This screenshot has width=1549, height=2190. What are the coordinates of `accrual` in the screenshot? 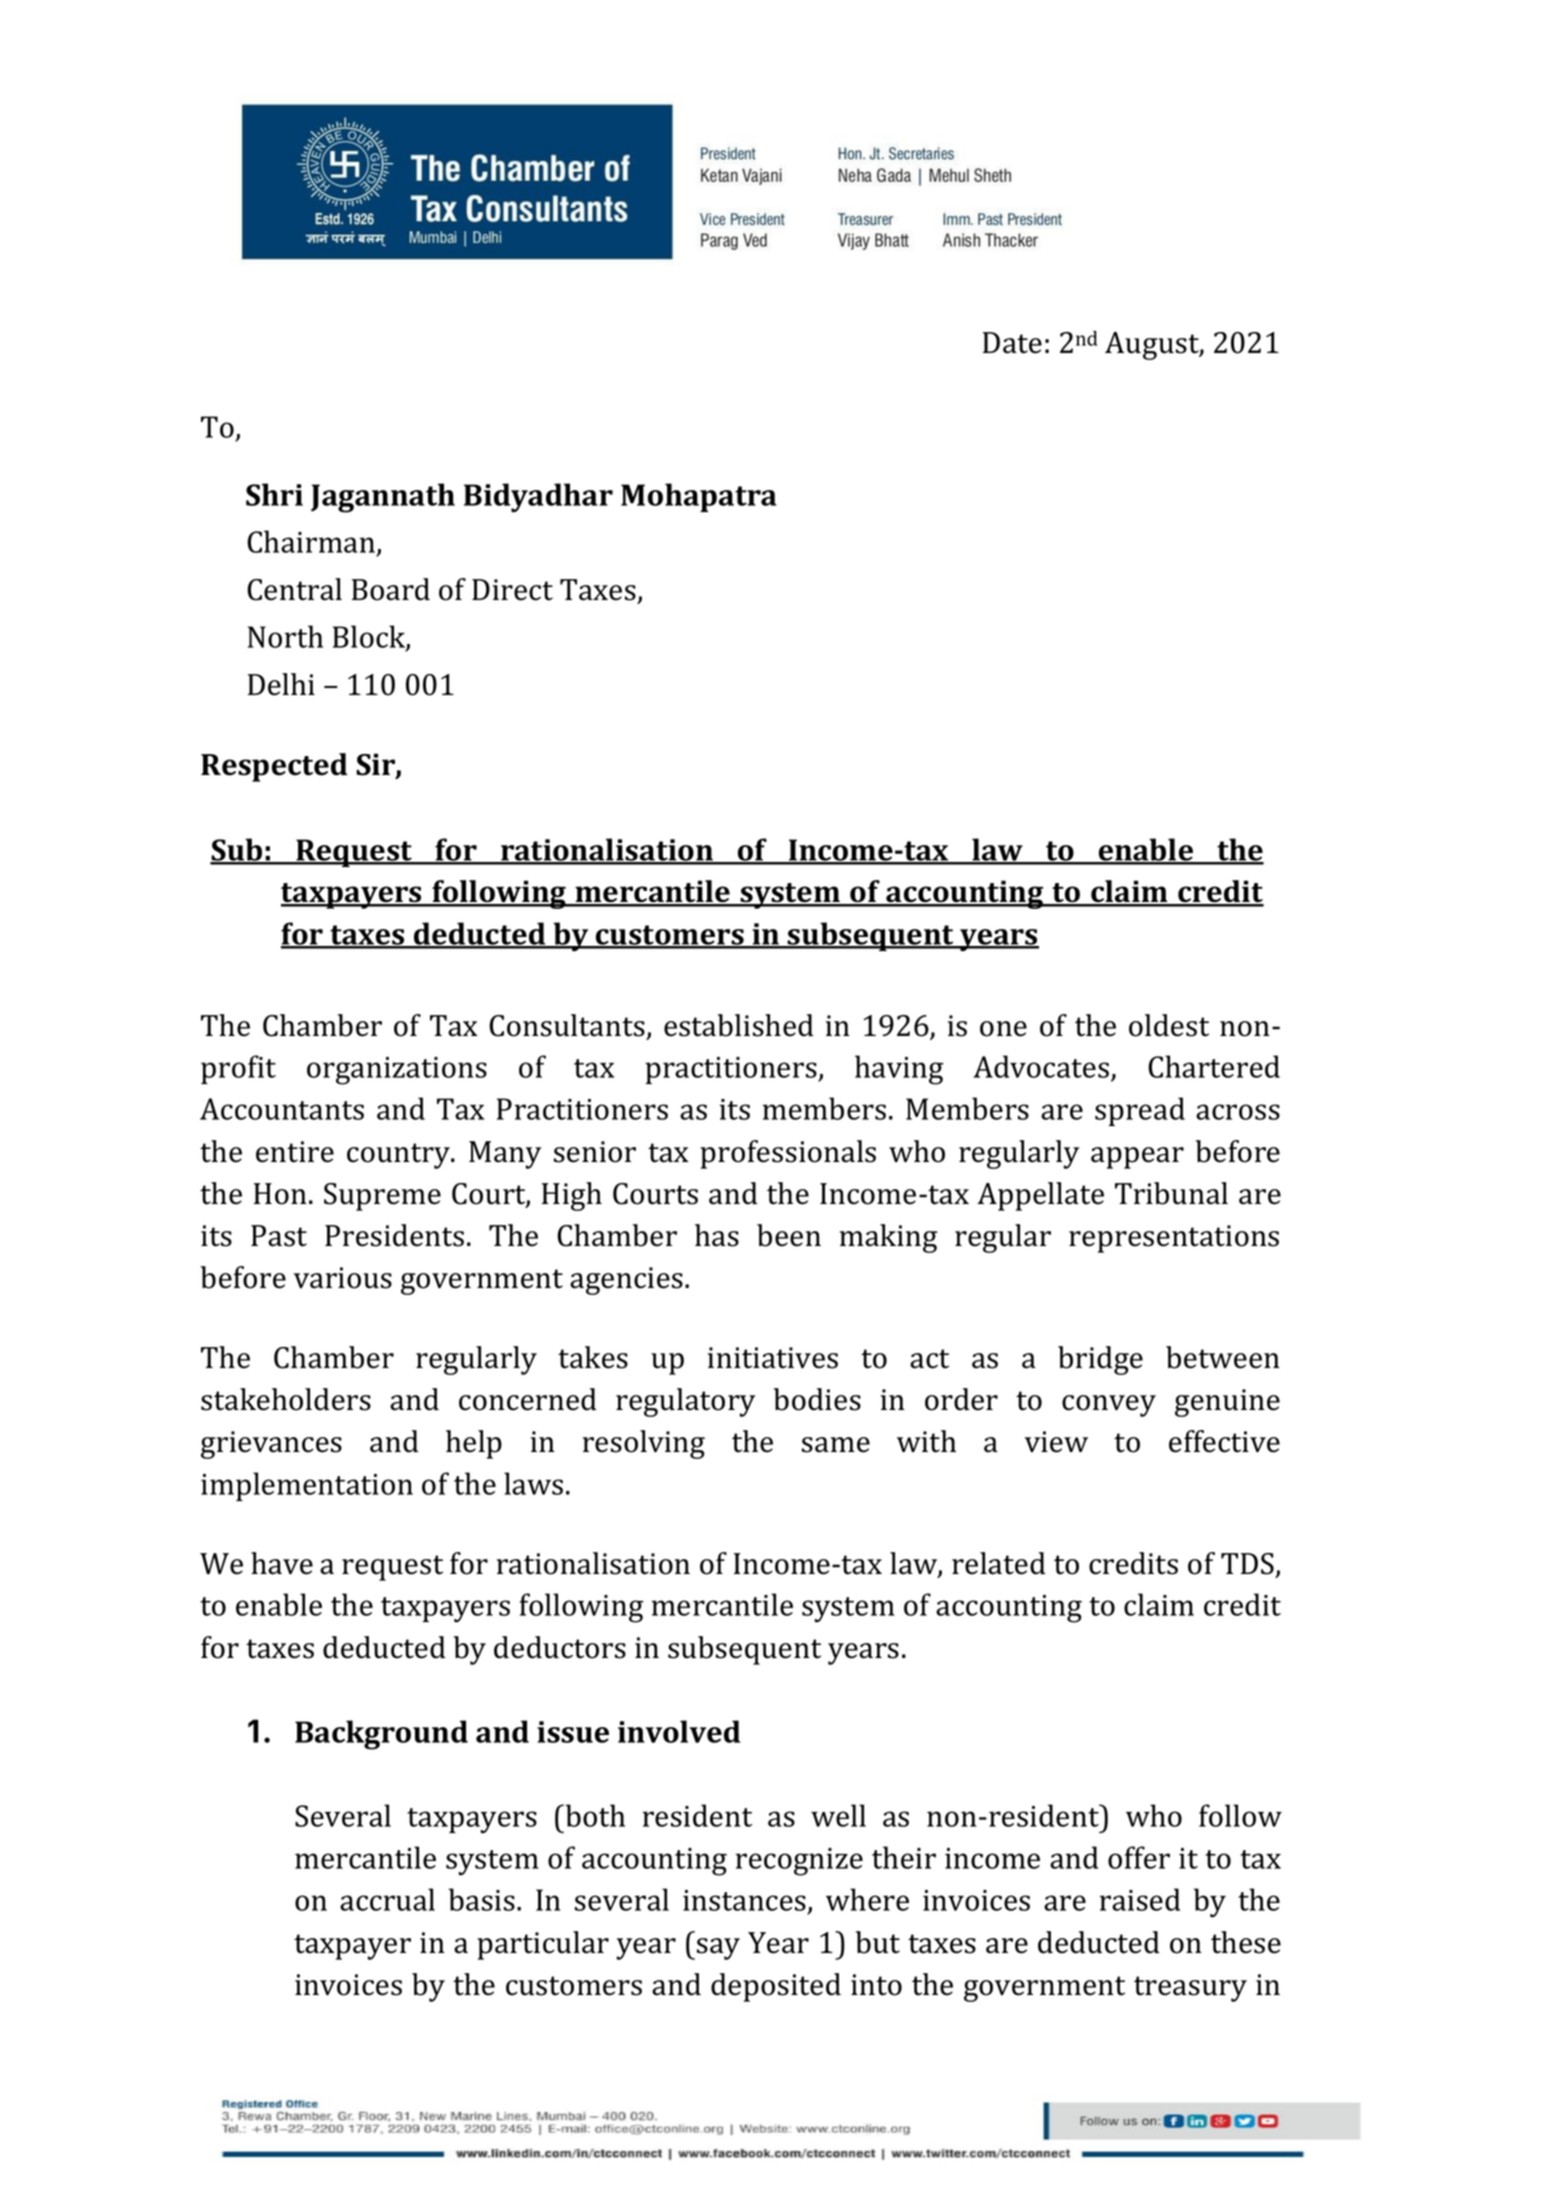 It's located at (387, 1899).
